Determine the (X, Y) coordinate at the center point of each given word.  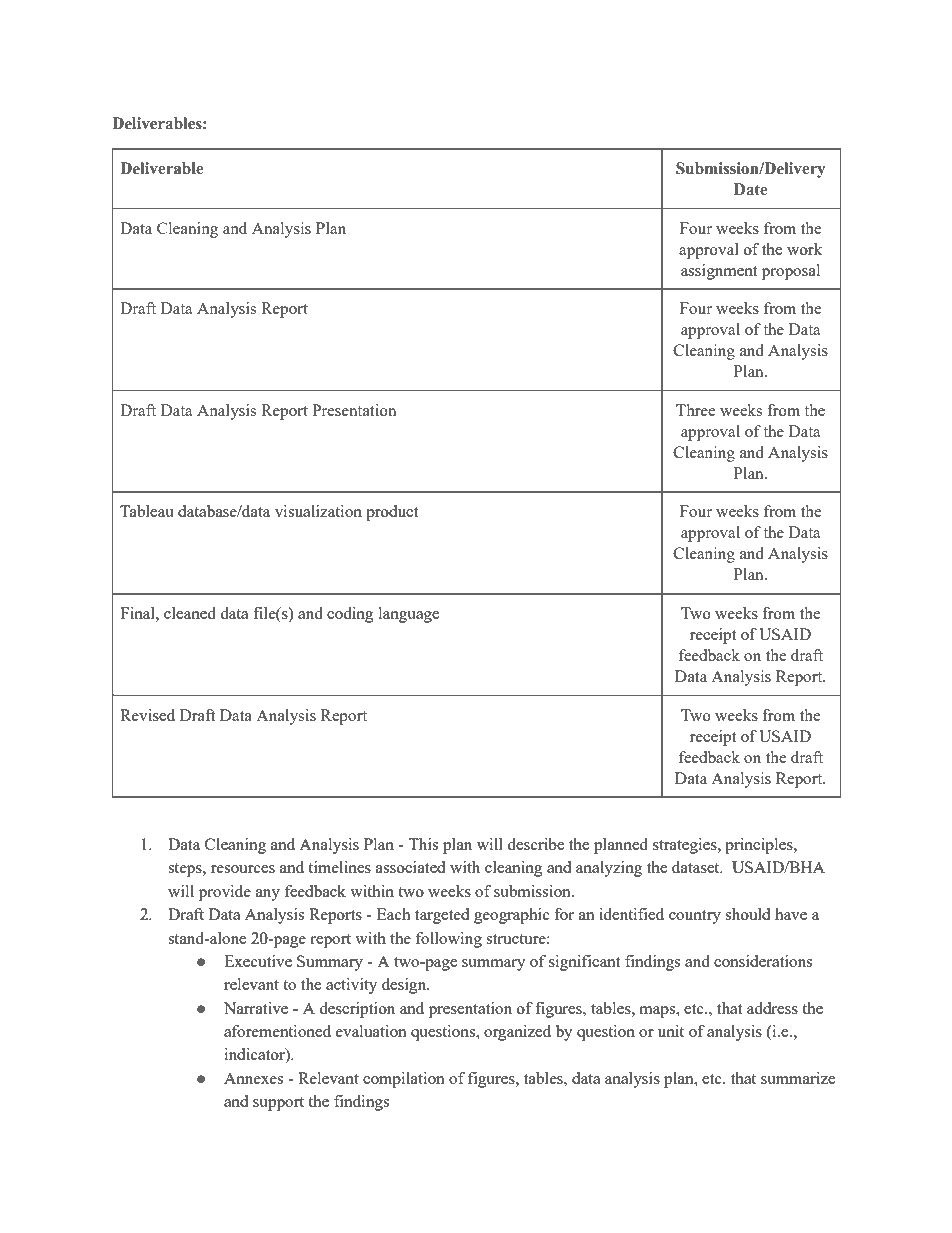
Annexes (253, 1078)
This (423, 844)
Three (695, 410)
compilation (404, 1080)
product (392, 513)
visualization (318, 511)
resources (243, 869)
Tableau (147, 511)
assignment (719, 272)
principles (760, 846)
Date (750, 189)
